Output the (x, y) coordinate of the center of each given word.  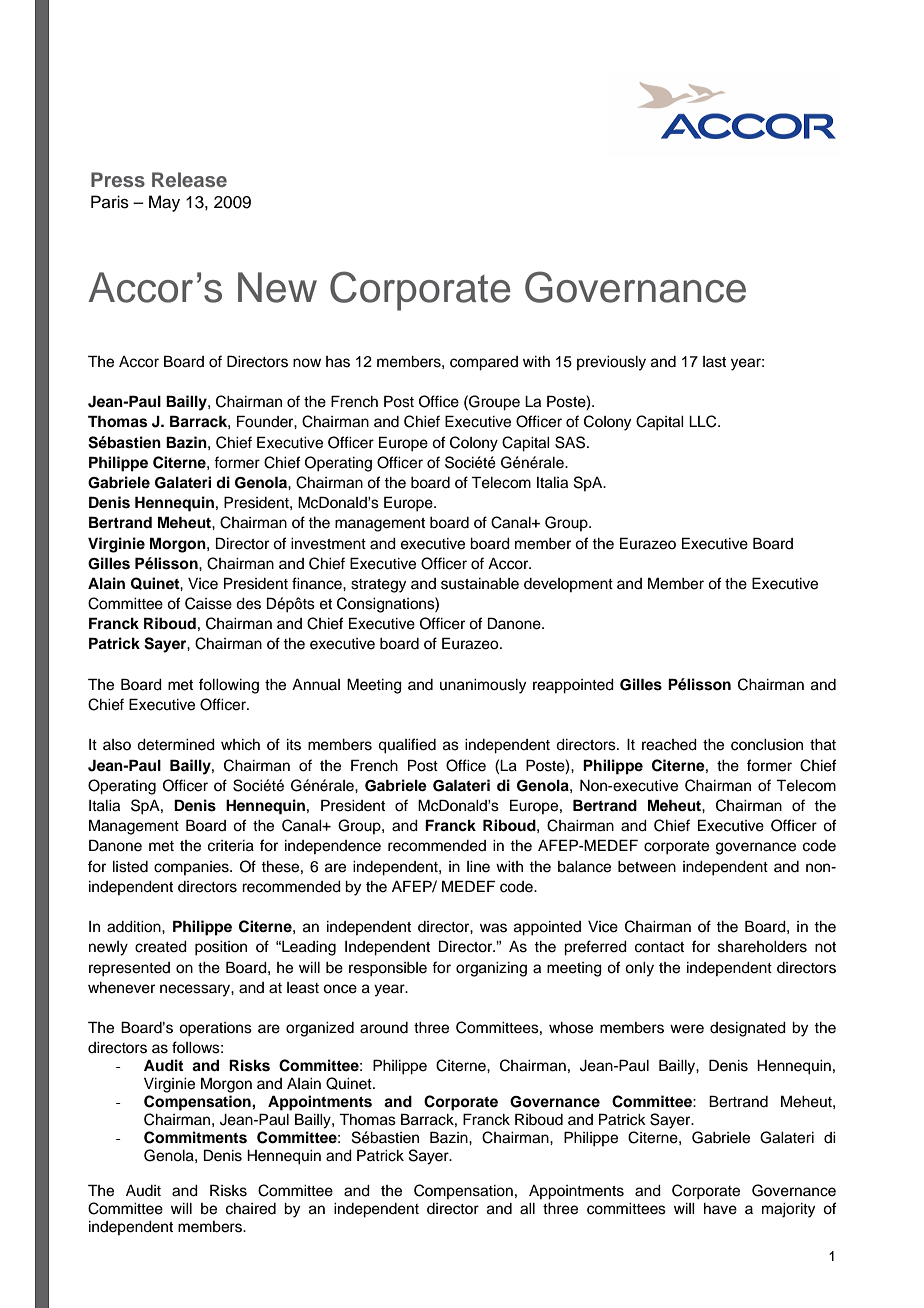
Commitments (195, 1137)
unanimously (483, 686)
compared (484, 363)
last (714, 362)
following (229, 686)
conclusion (767, 745)
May (164, 203)
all (527, 1209)
